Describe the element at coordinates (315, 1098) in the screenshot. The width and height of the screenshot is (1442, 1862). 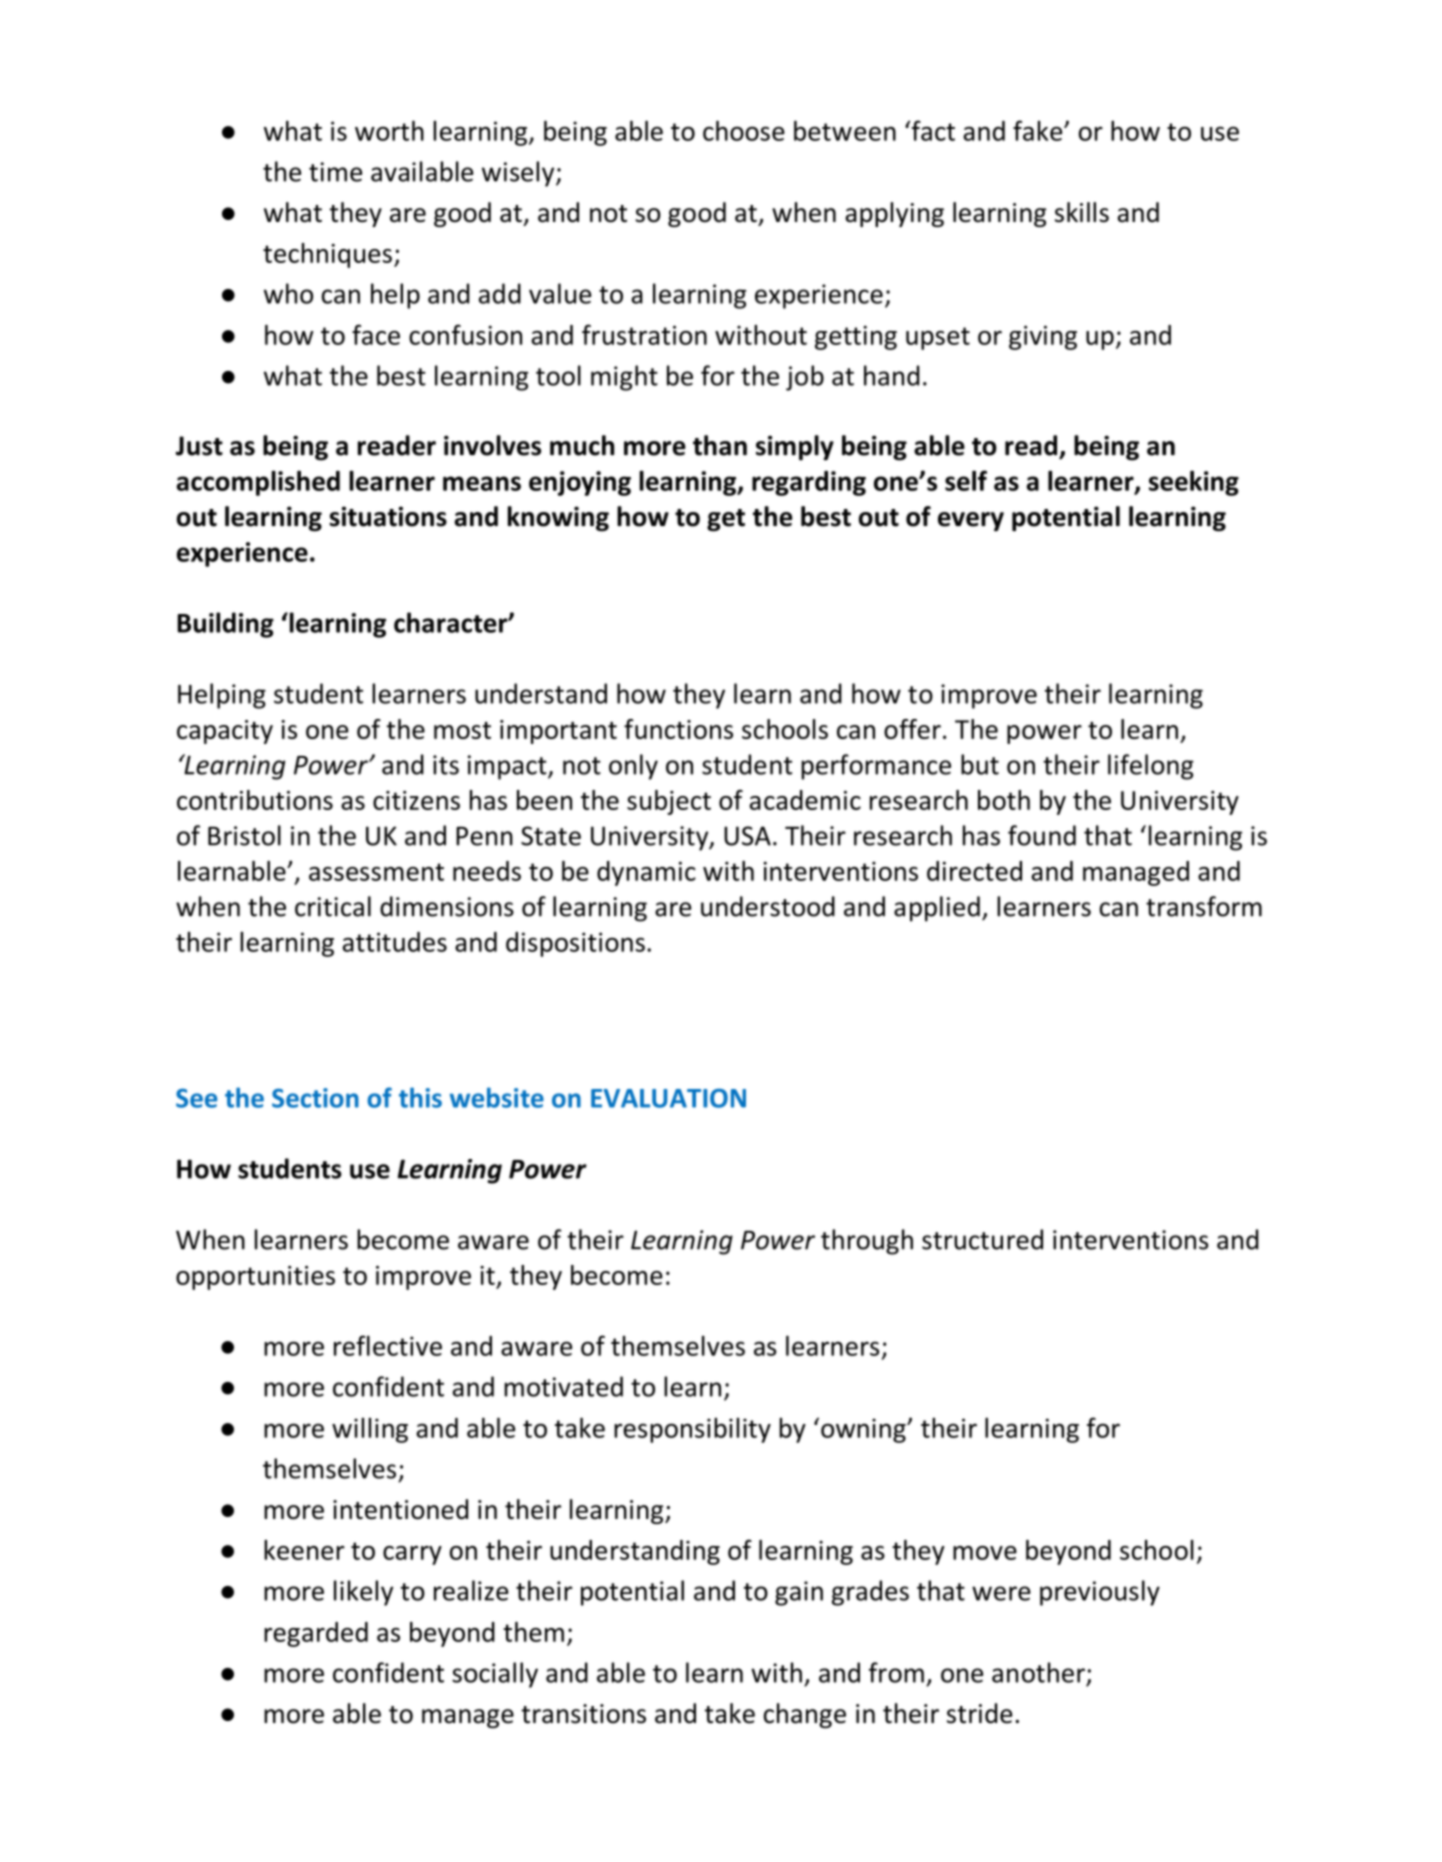
I see `Section` at that location.
